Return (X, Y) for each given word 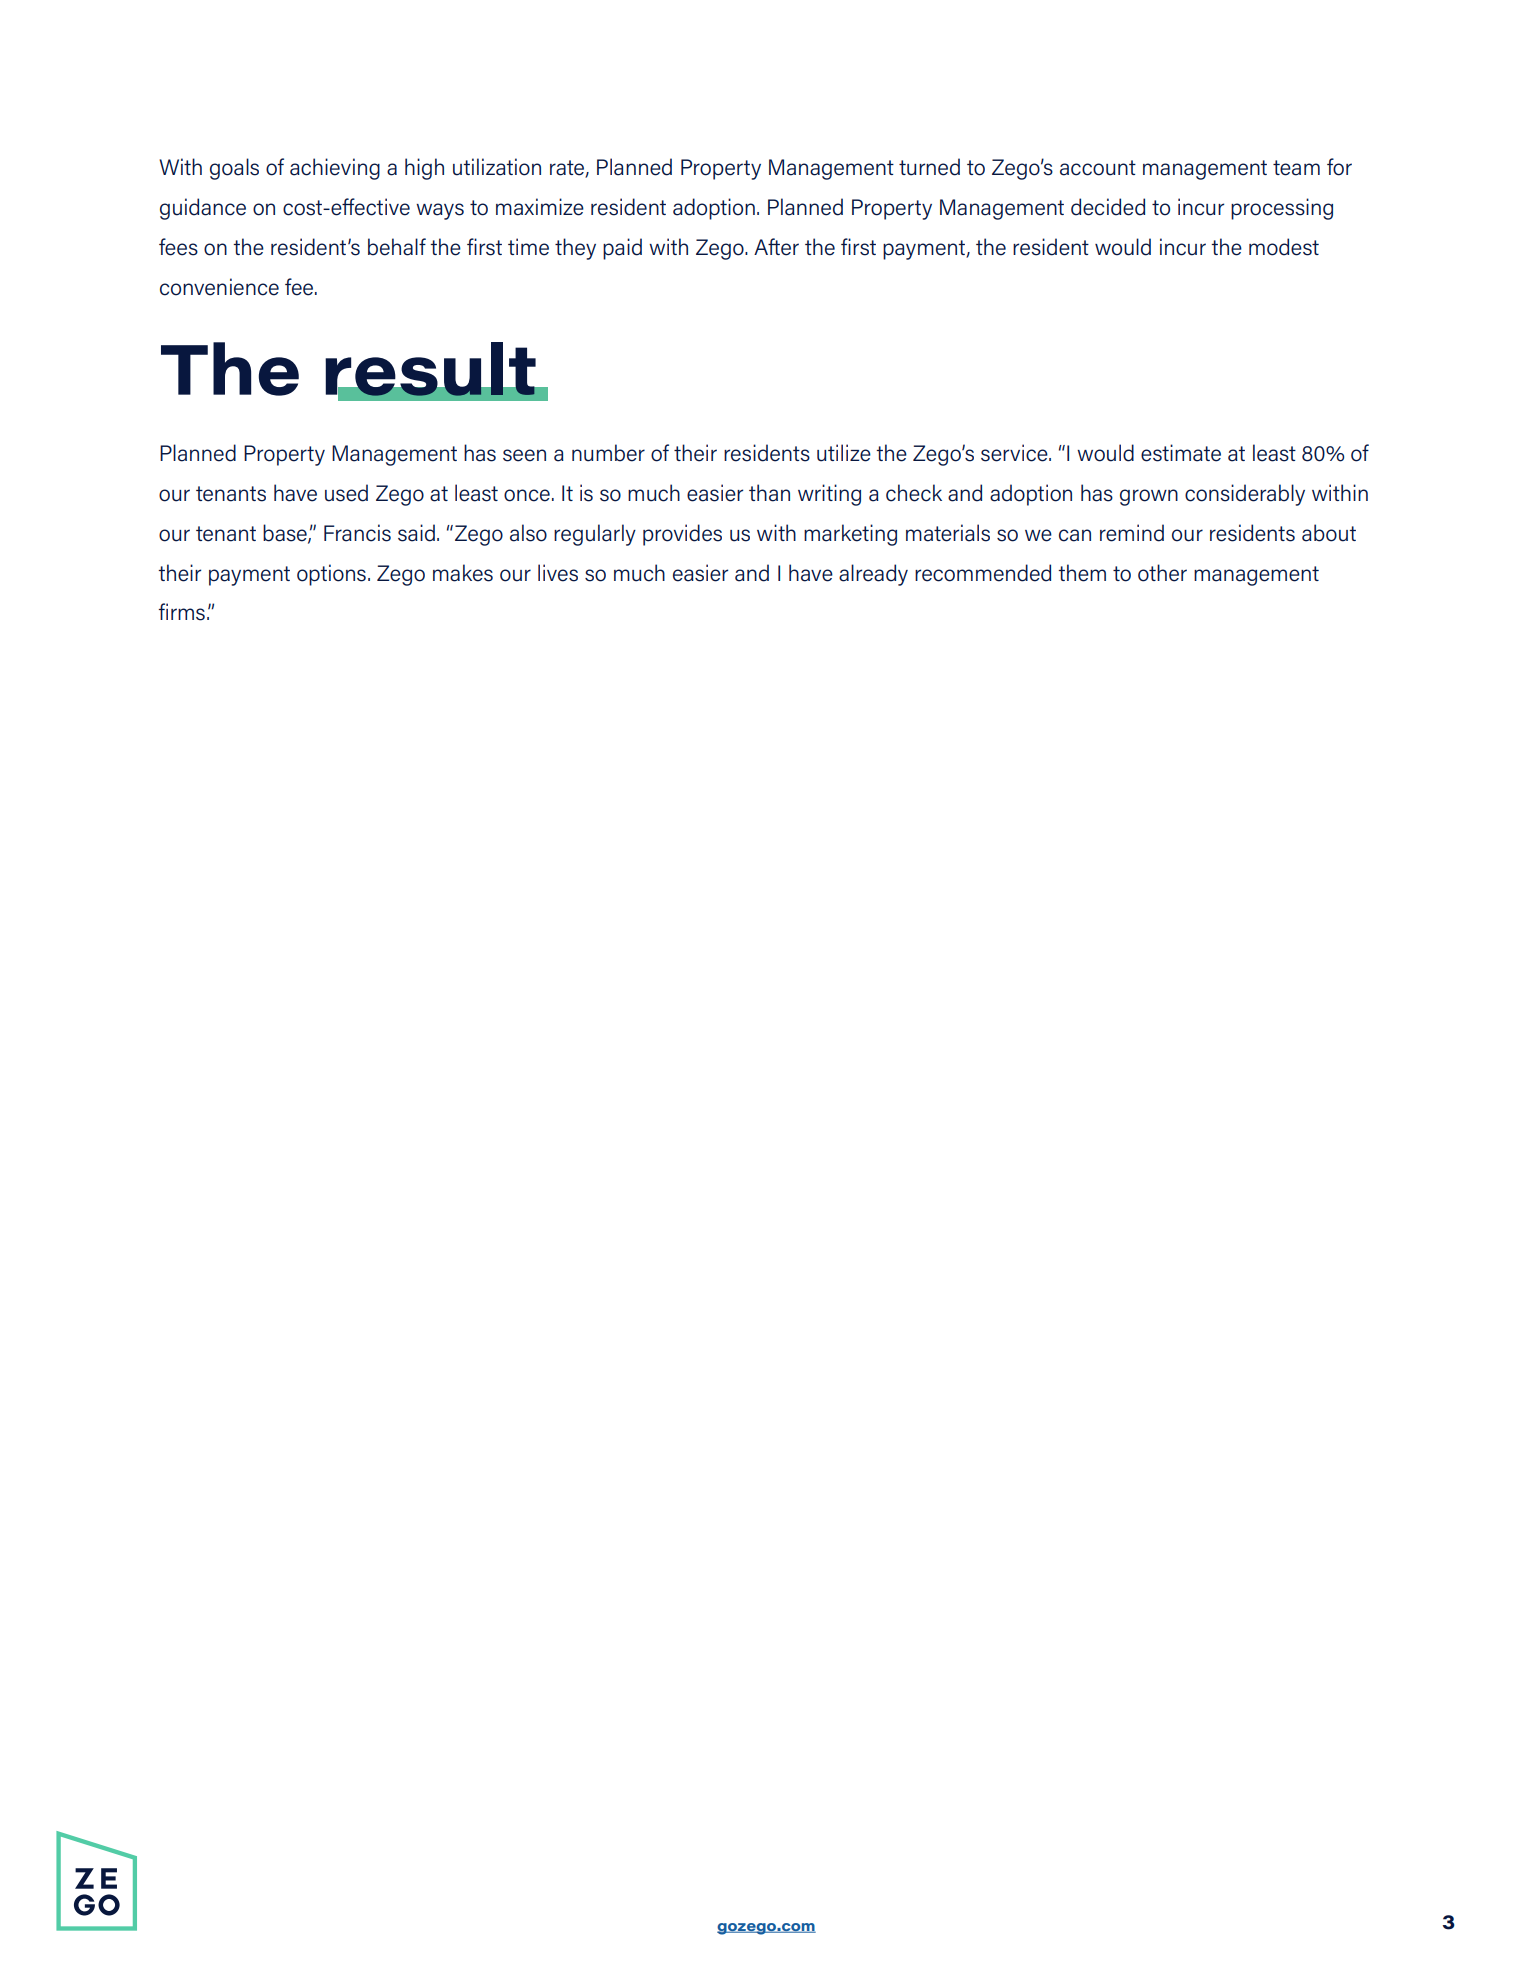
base (286, 533)
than (769, 493)
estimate (1181, 453)
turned (929, 167)
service (1015, 453)
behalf (397, 247)
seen (524, 455)
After (776, 247)
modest (1284, 247)
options (331, 575)
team (1296, 168)
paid (622, 249)
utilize (844, 453)
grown (1149, 497)
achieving (335, 169)
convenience (219, 287)
